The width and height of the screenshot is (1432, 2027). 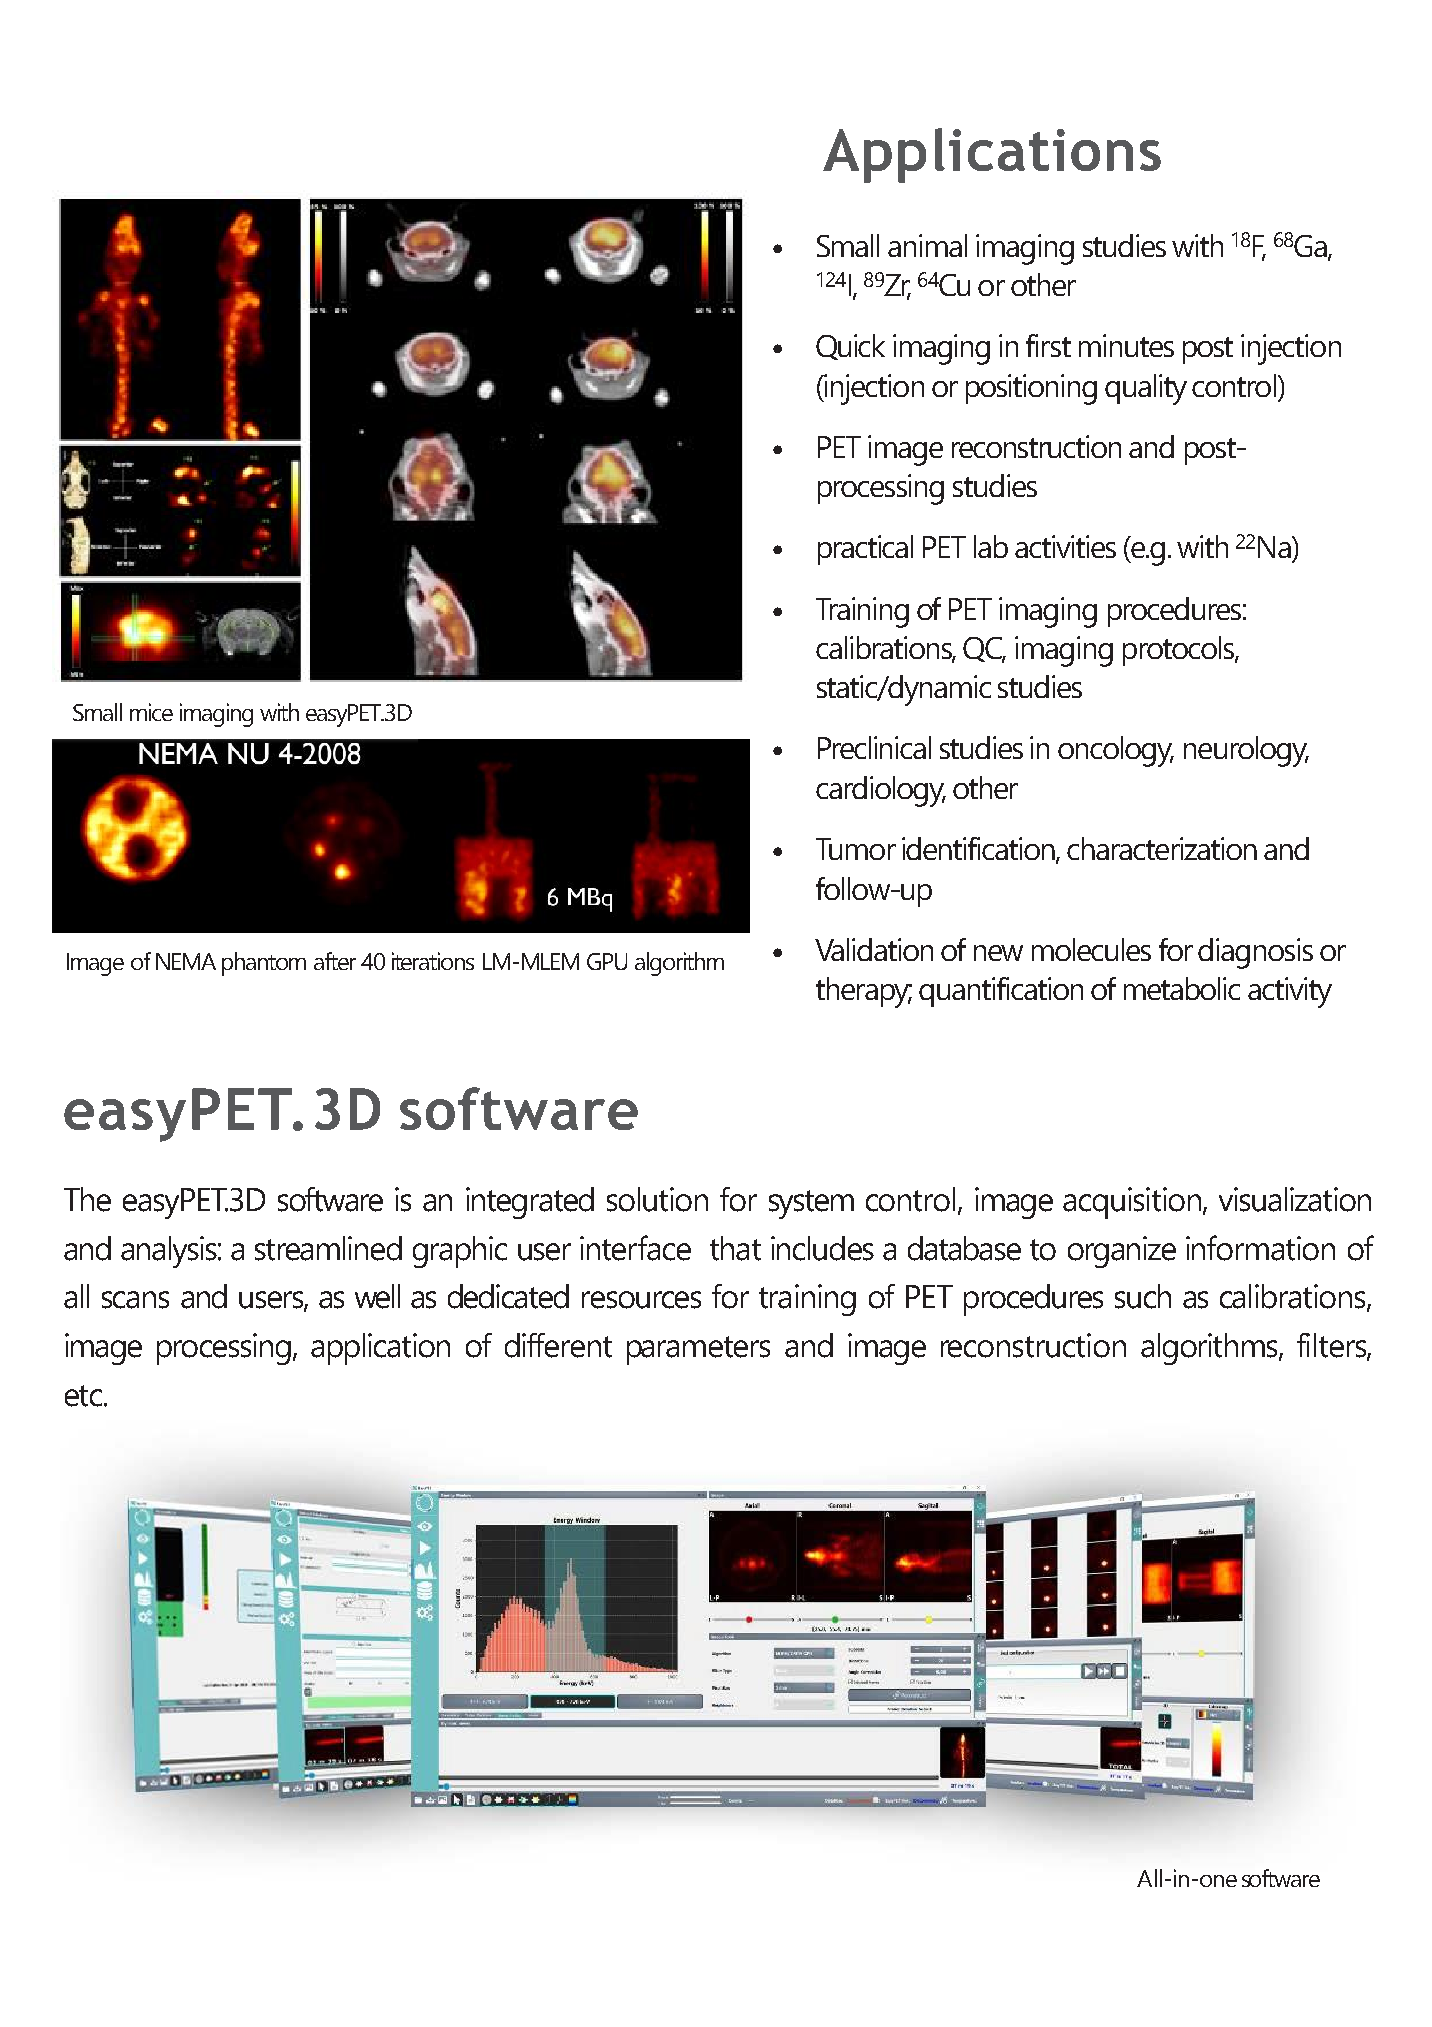 I want to click on phantom, so click(x=264, y=964).
